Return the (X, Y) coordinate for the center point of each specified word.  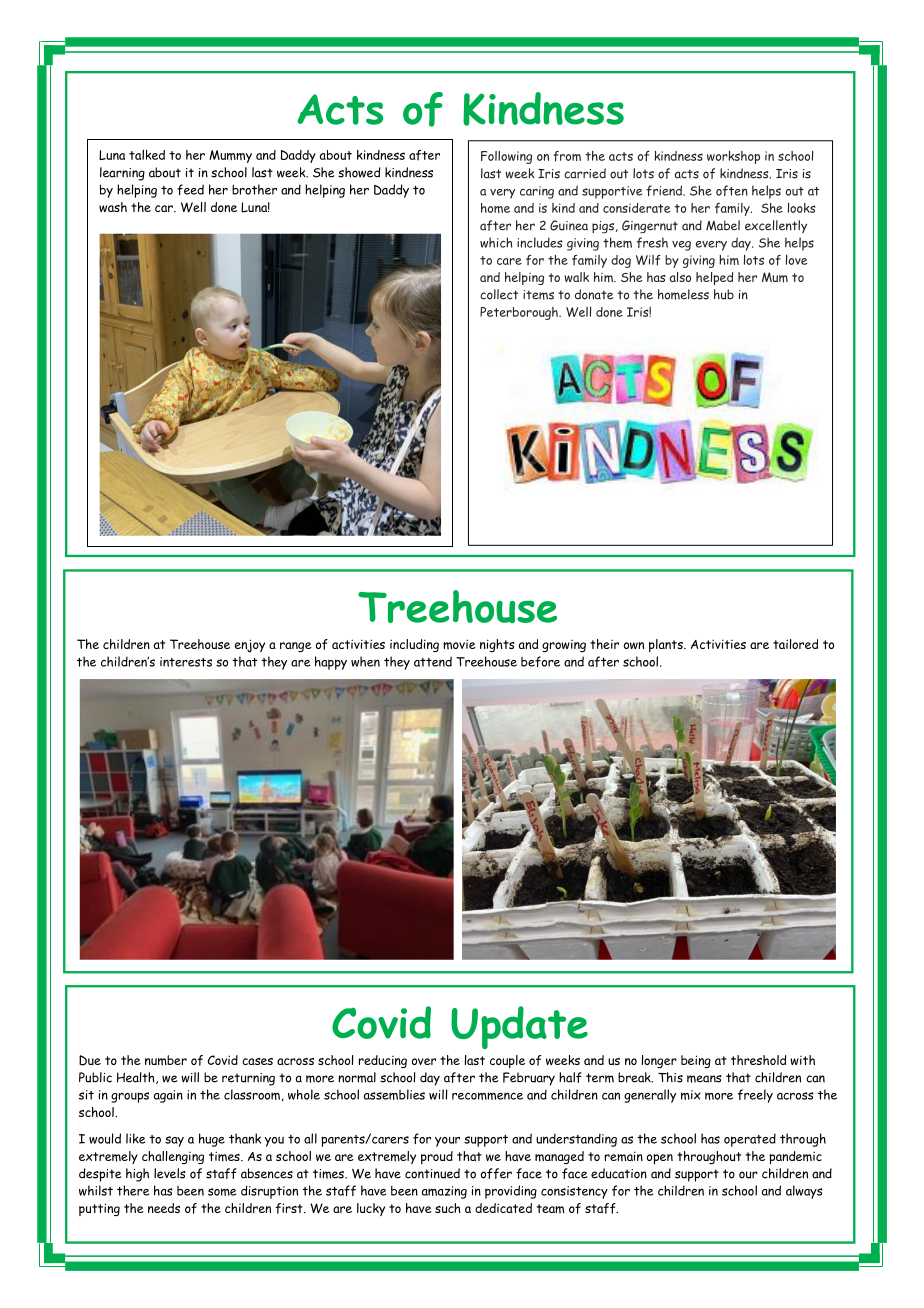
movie (459, 644)
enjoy (250, 646)
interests (186, 662)
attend (433, 661)
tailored (795, 644)
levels (170, 1173)
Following (506, 157)
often (732, 190)
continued (432, 1173)
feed (190, 189)
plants (667, 645)
